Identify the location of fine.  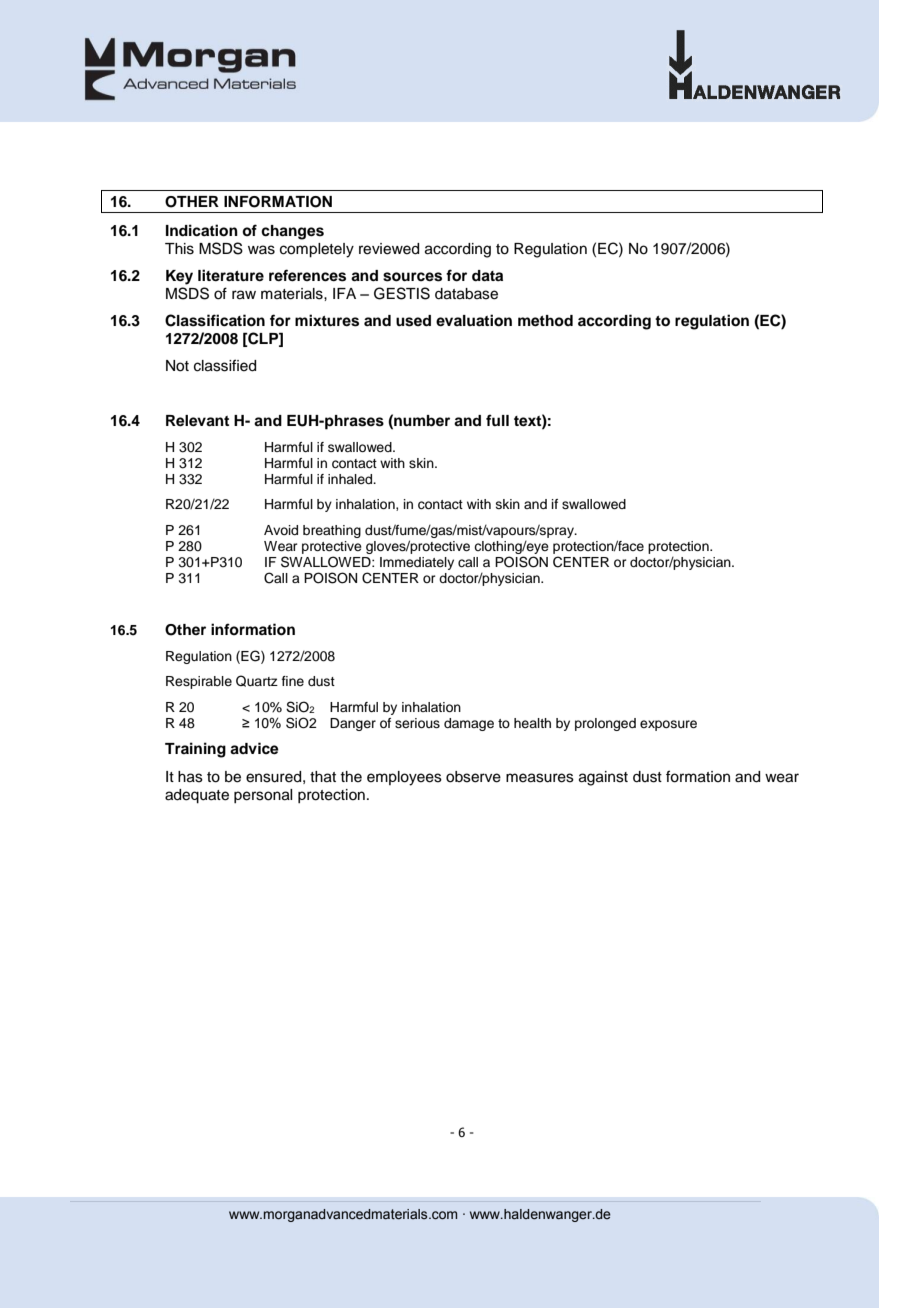
(293, 681).
